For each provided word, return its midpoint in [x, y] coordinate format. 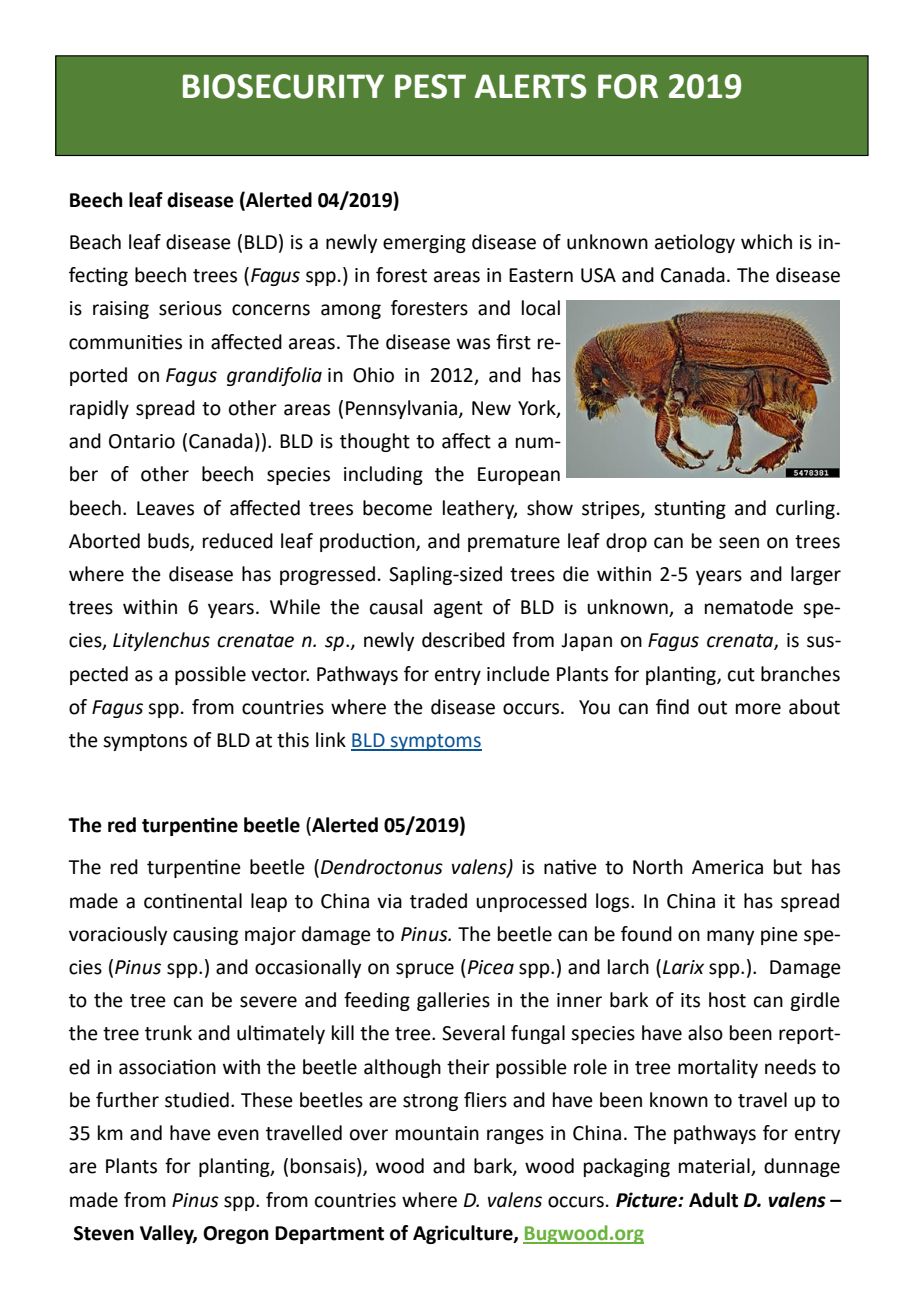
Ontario [142, 441]
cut [741, 675]
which [766, 242]
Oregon [236, 1235]
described [463, 640]
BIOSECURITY [283, 86]
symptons [145, 742]
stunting [690, 509]
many [730, 937]
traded [438, 901]
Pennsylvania [403, 409]
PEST [430, 86]
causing [205, 936]
